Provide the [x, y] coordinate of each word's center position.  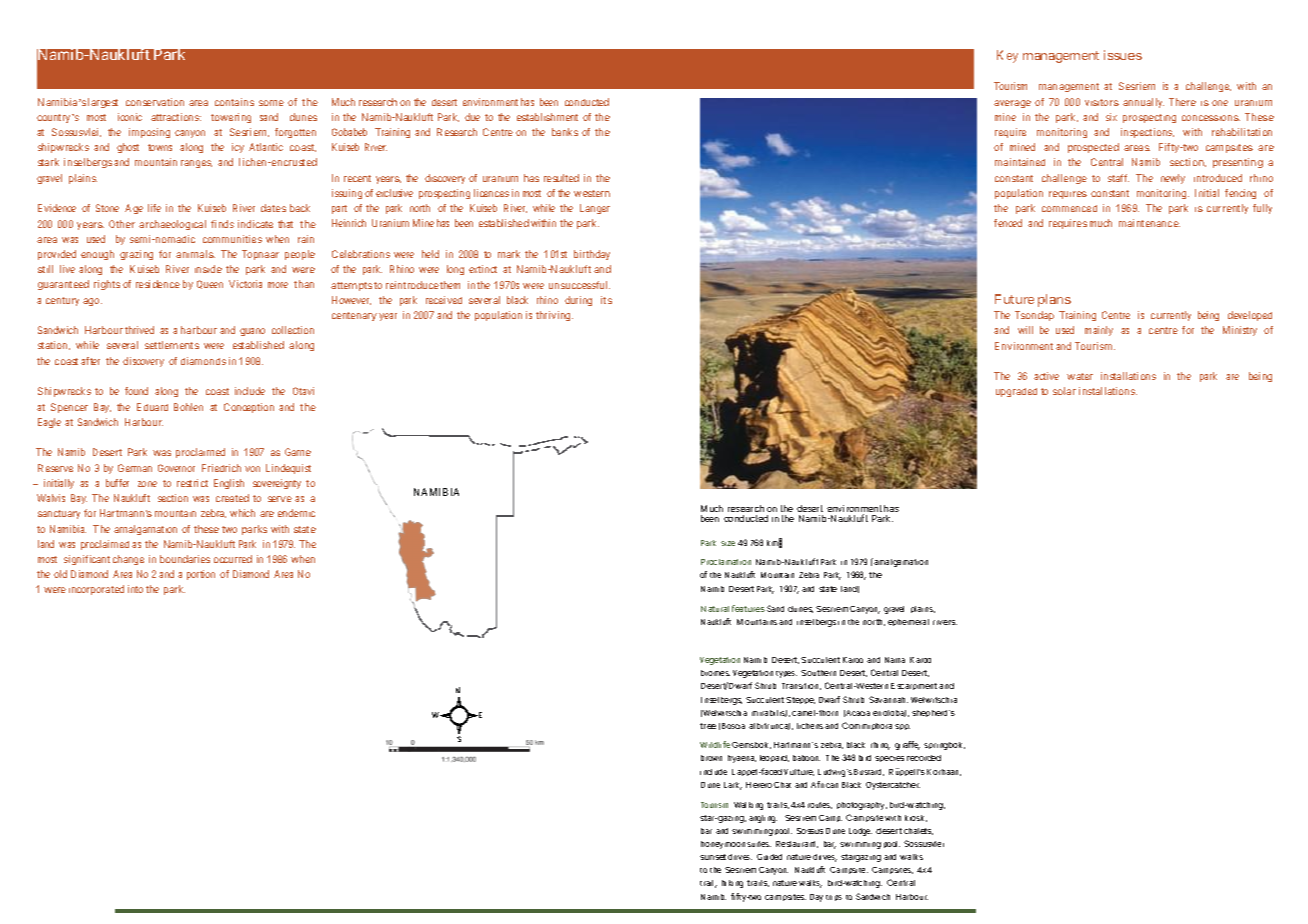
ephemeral [908, 622]
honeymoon [723, 845]
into [135, 589]
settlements [172, 345]
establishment [547, 117]
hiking [732, 884]
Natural [715, 609]
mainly [1099, 331]
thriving [554, 316]
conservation [155, 102]
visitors [1102, 102]
